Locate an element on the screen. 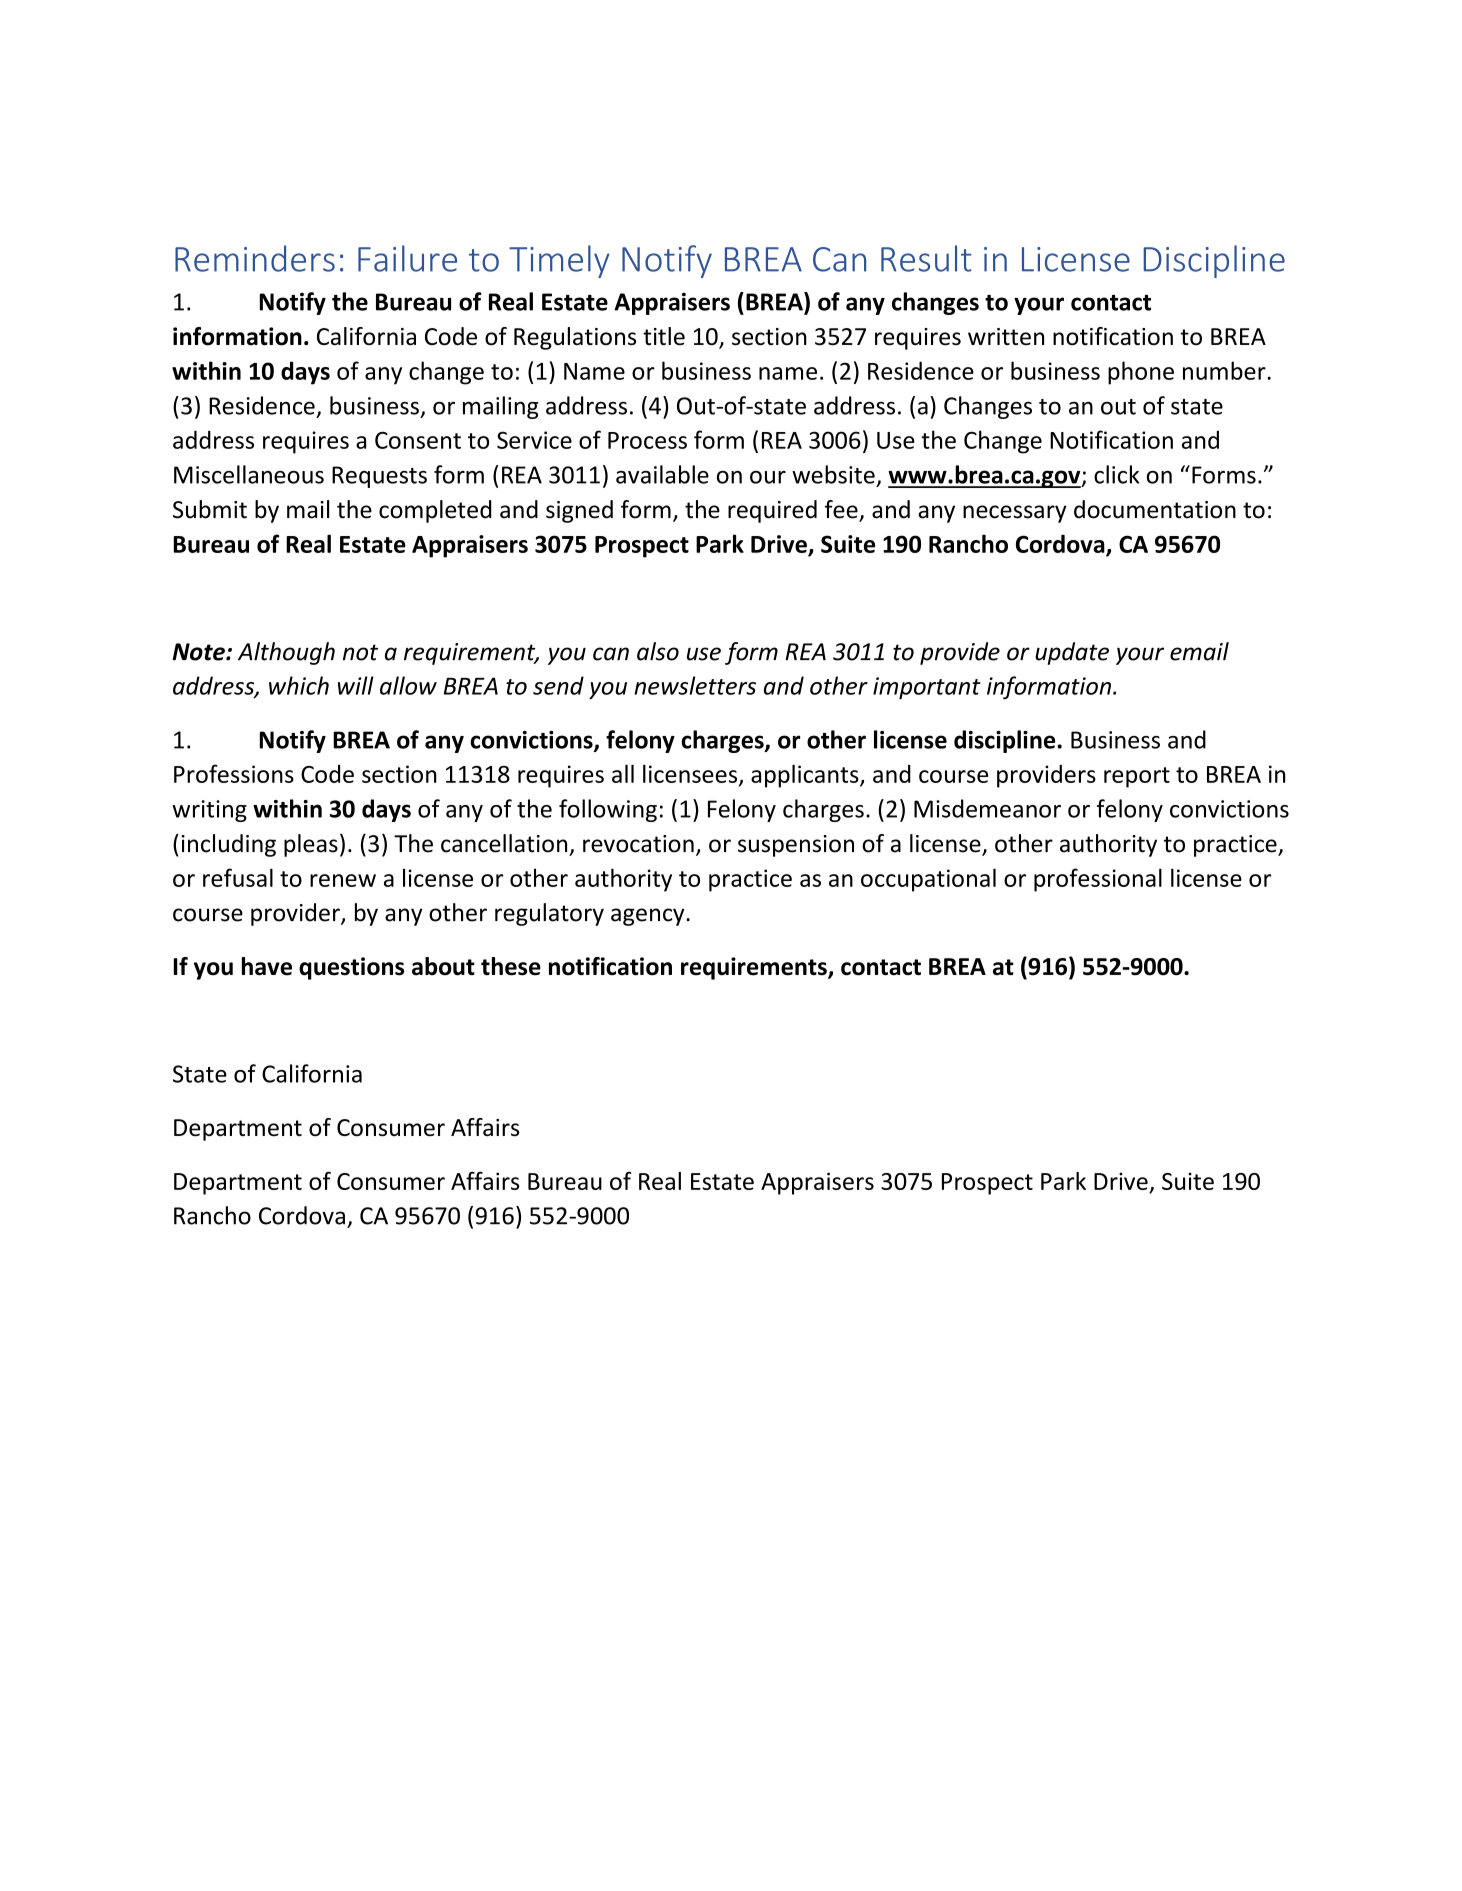 The height and width of the screenshot is (1891, 1462). Reminders is located at coordinates (255, 258).
